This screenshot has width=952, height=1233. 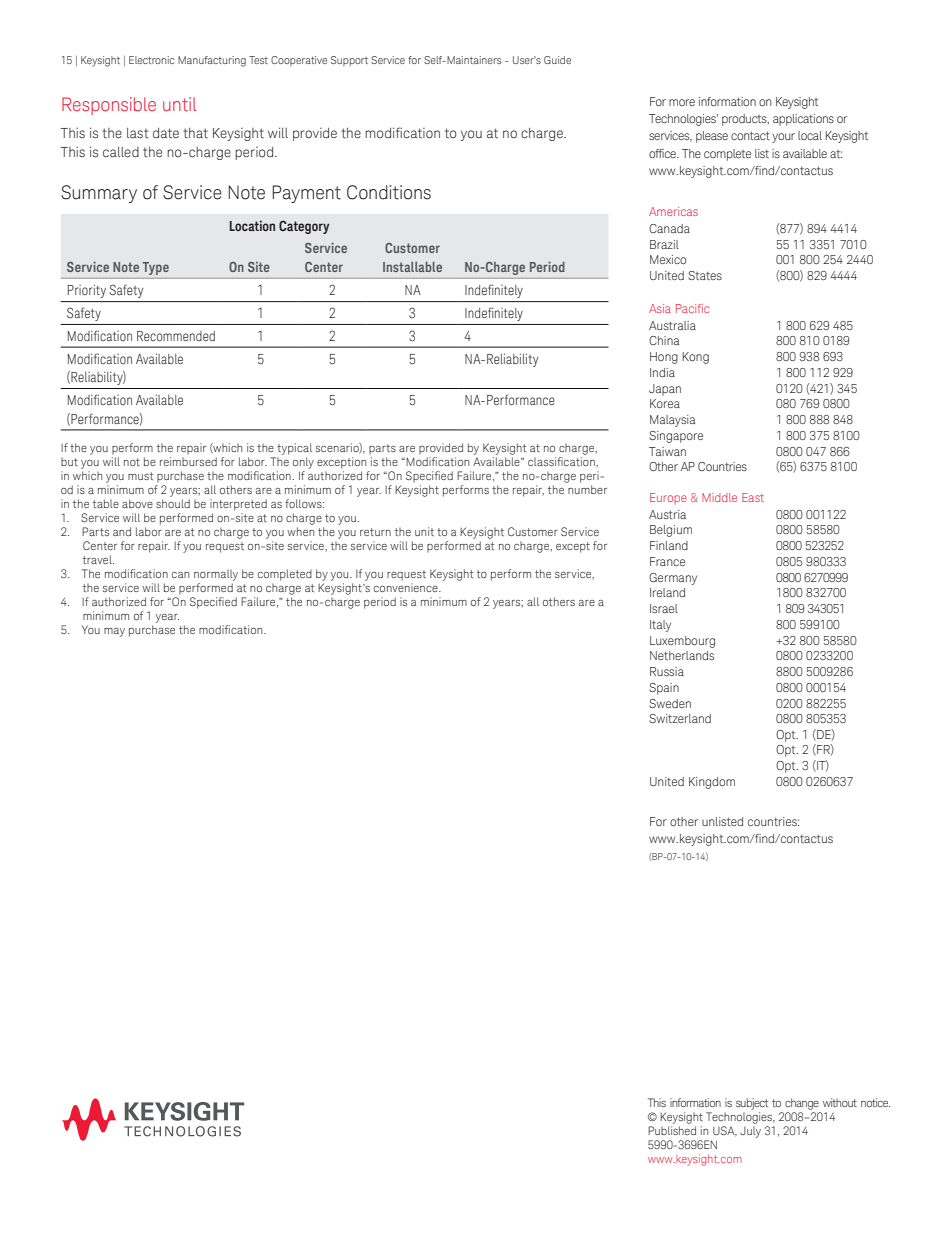 What do you see at coordinates (802, 1104) in the screenshot?
I see `change` at bounding box center [802, 1104].
